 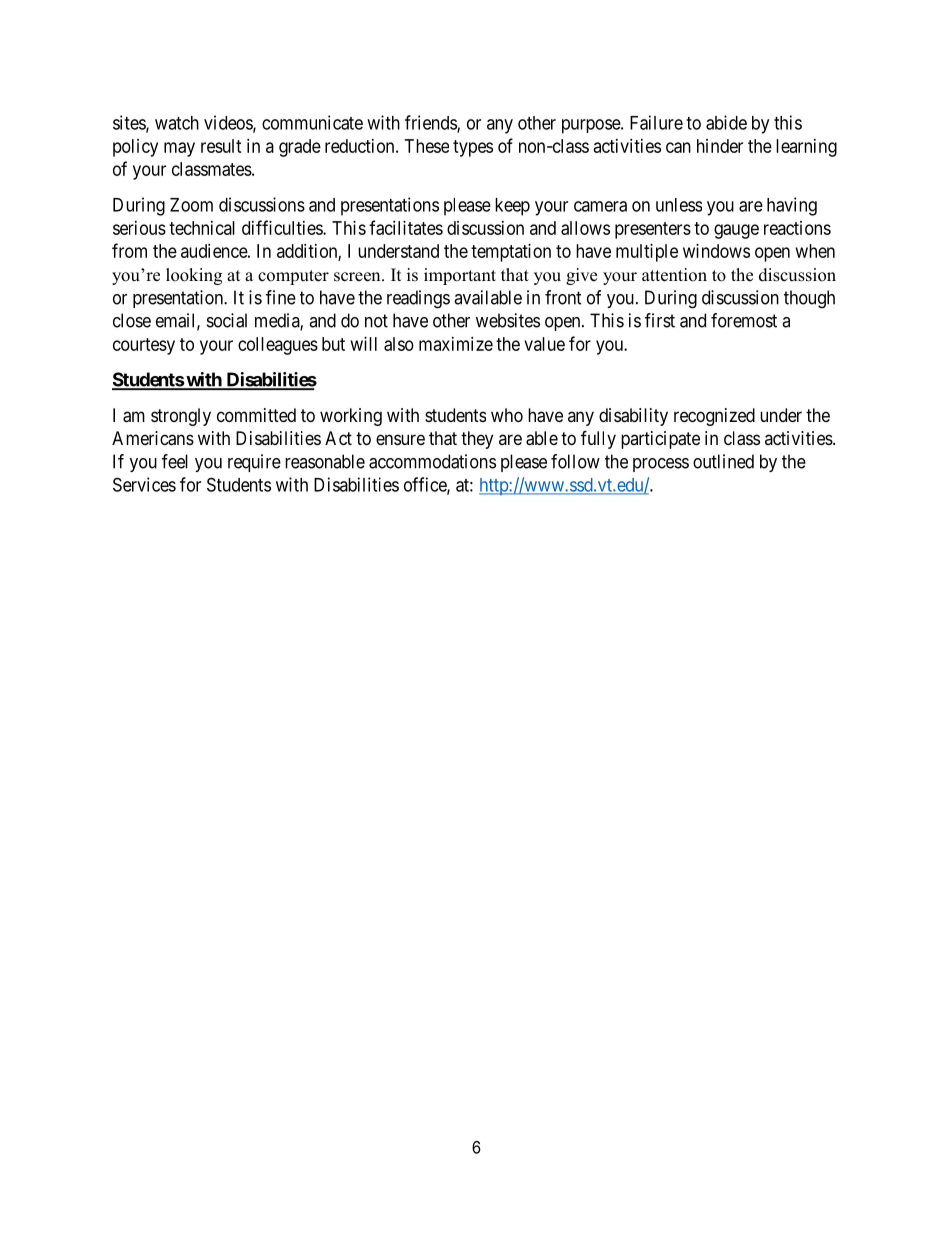 What do you see at coordinates (254, 463) in the document?
I see `require` at bounding box center [254, 463].
